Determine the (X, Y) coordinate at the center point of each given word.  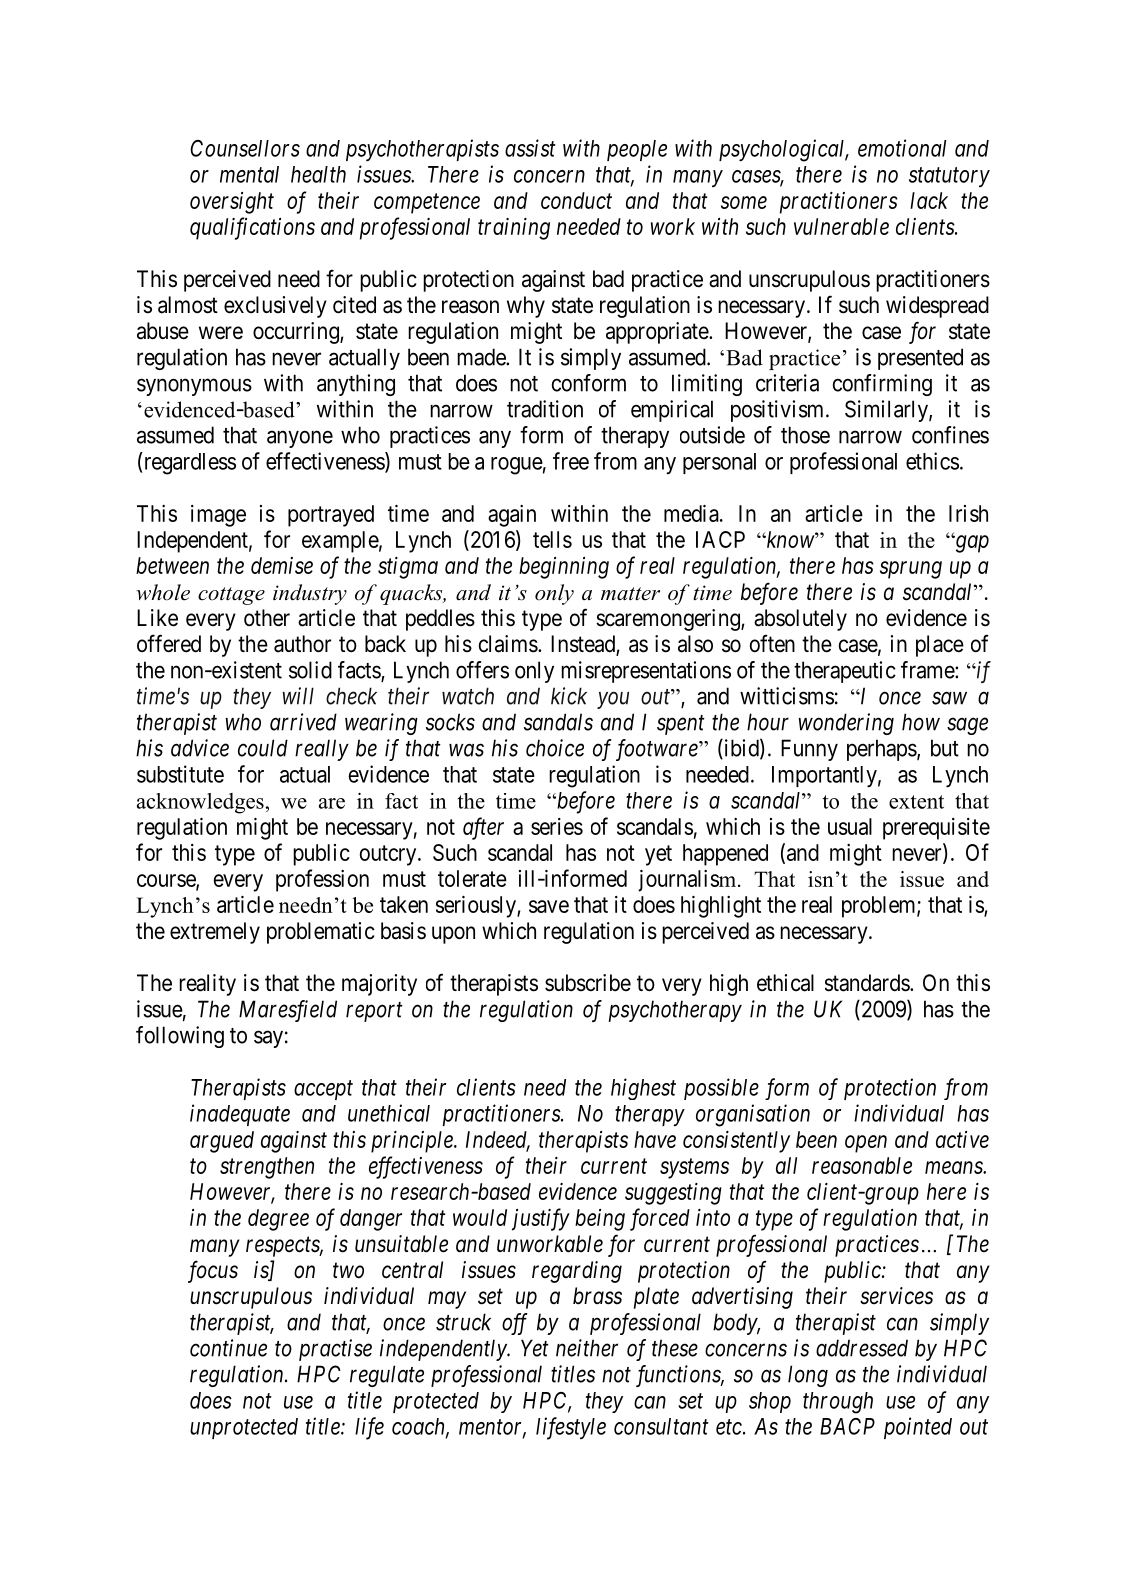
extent (916, 802)
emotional (902, 148)
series (557, 826)
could (263, 748)
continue (228, 1348)
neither (587, 1348)
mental (249, 174)
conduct (576, 200)
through (838, 1403)
